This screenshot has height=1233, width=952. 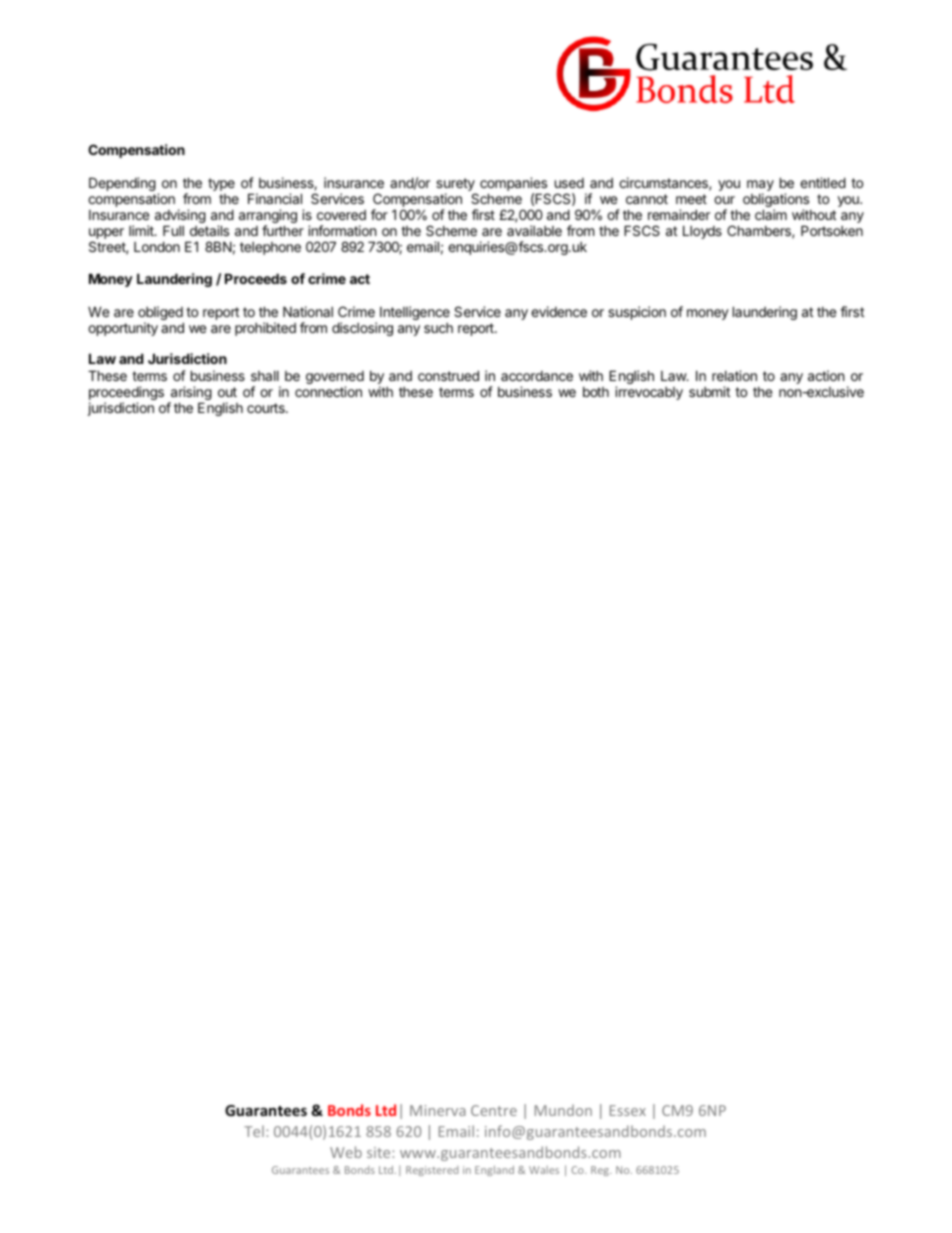 I want to click on irrevocably, so click(x=649, y=393).
